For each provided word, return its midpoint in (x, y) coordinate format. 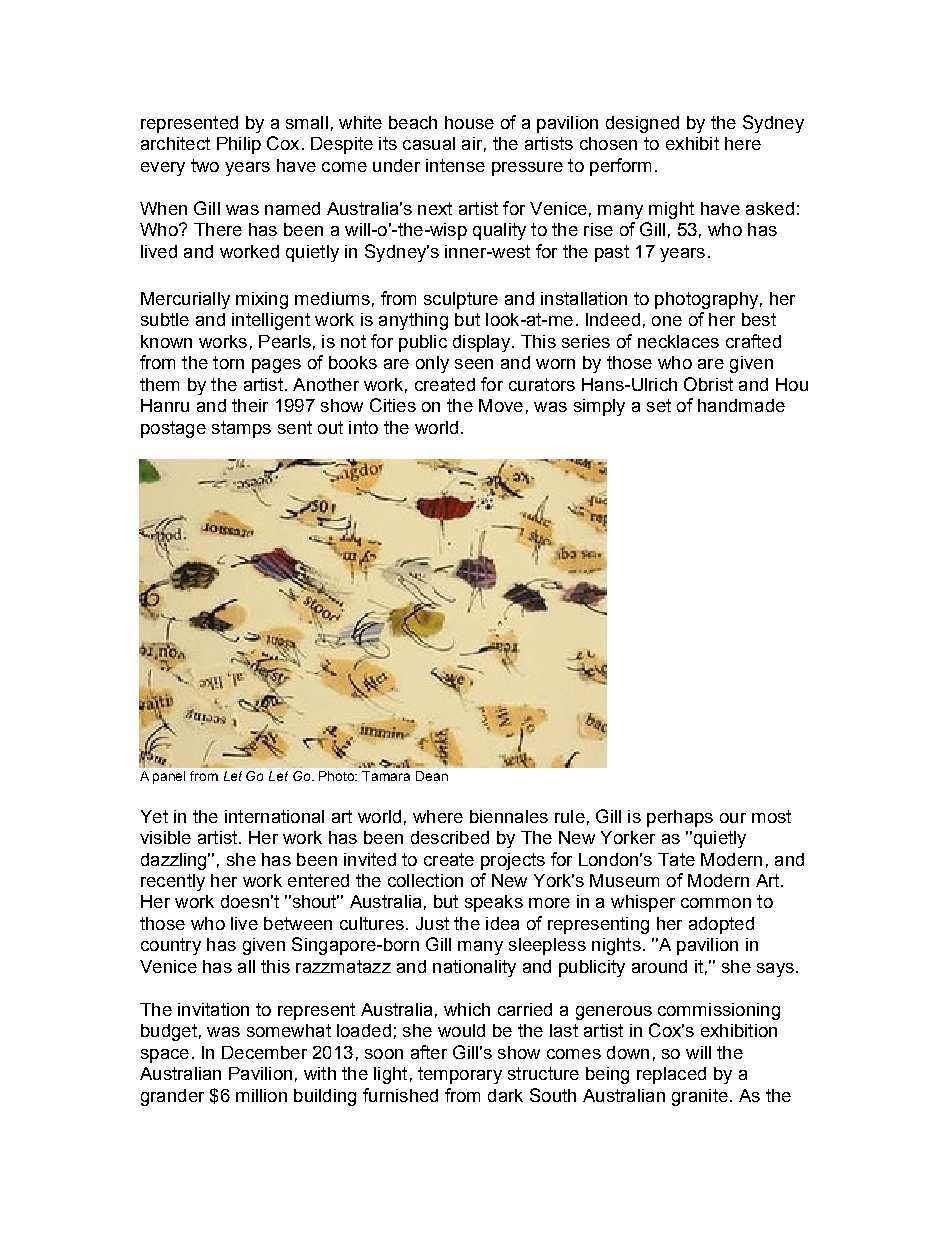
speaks (494, 903)
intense (455, 165)
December (264, 1052)
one (667, 321)
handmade (741, 405)
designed (642, 124)
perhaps (680, 818)
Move (501, 405)
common (716, 903)
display (483, 343)
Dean (432, 776)
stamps (241, 429)
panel (169, 777)
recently (173, 882)
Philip (239, 145)
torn (228, 362)
